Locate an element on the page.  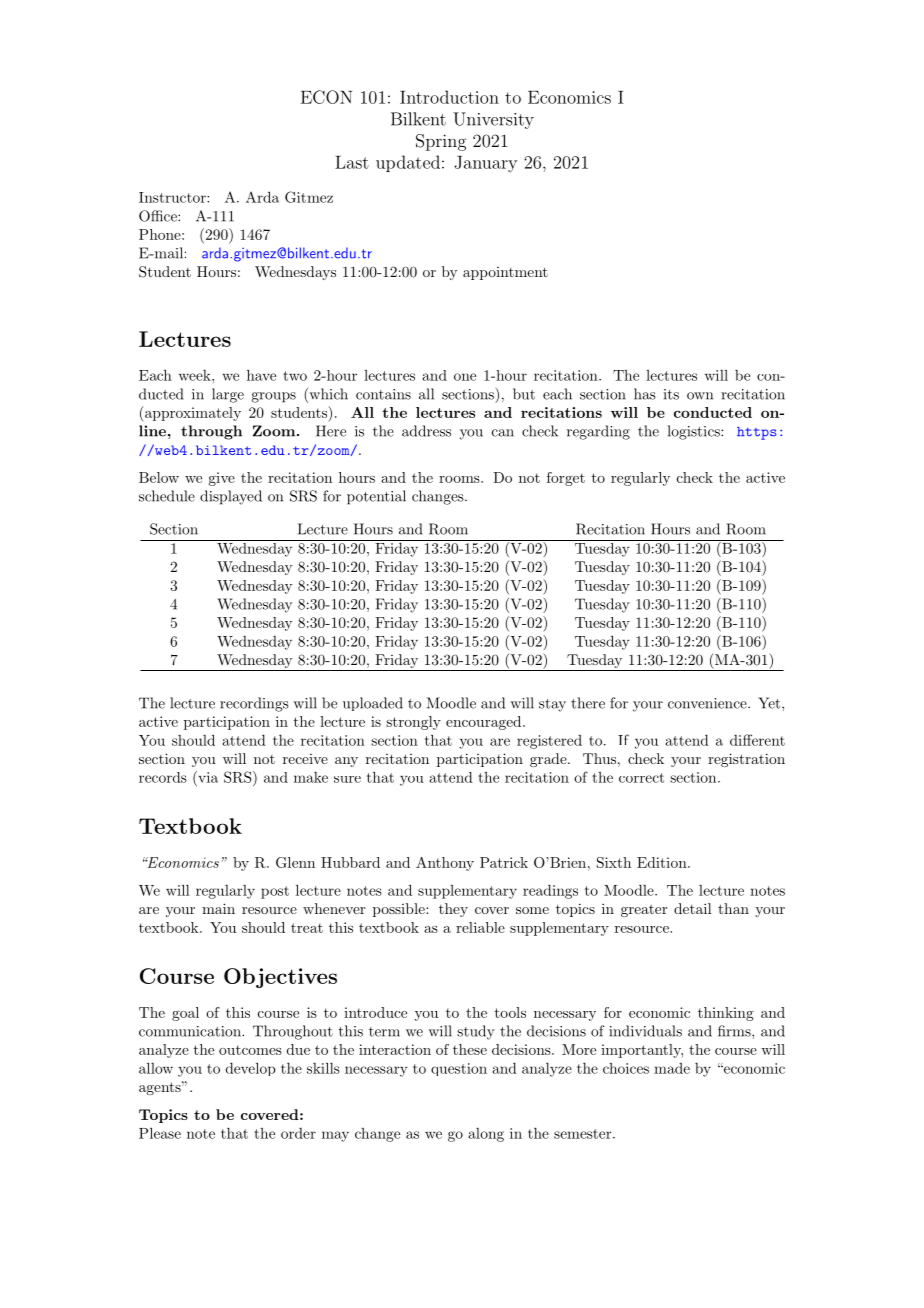
via is located at coordinates (207, 777).
